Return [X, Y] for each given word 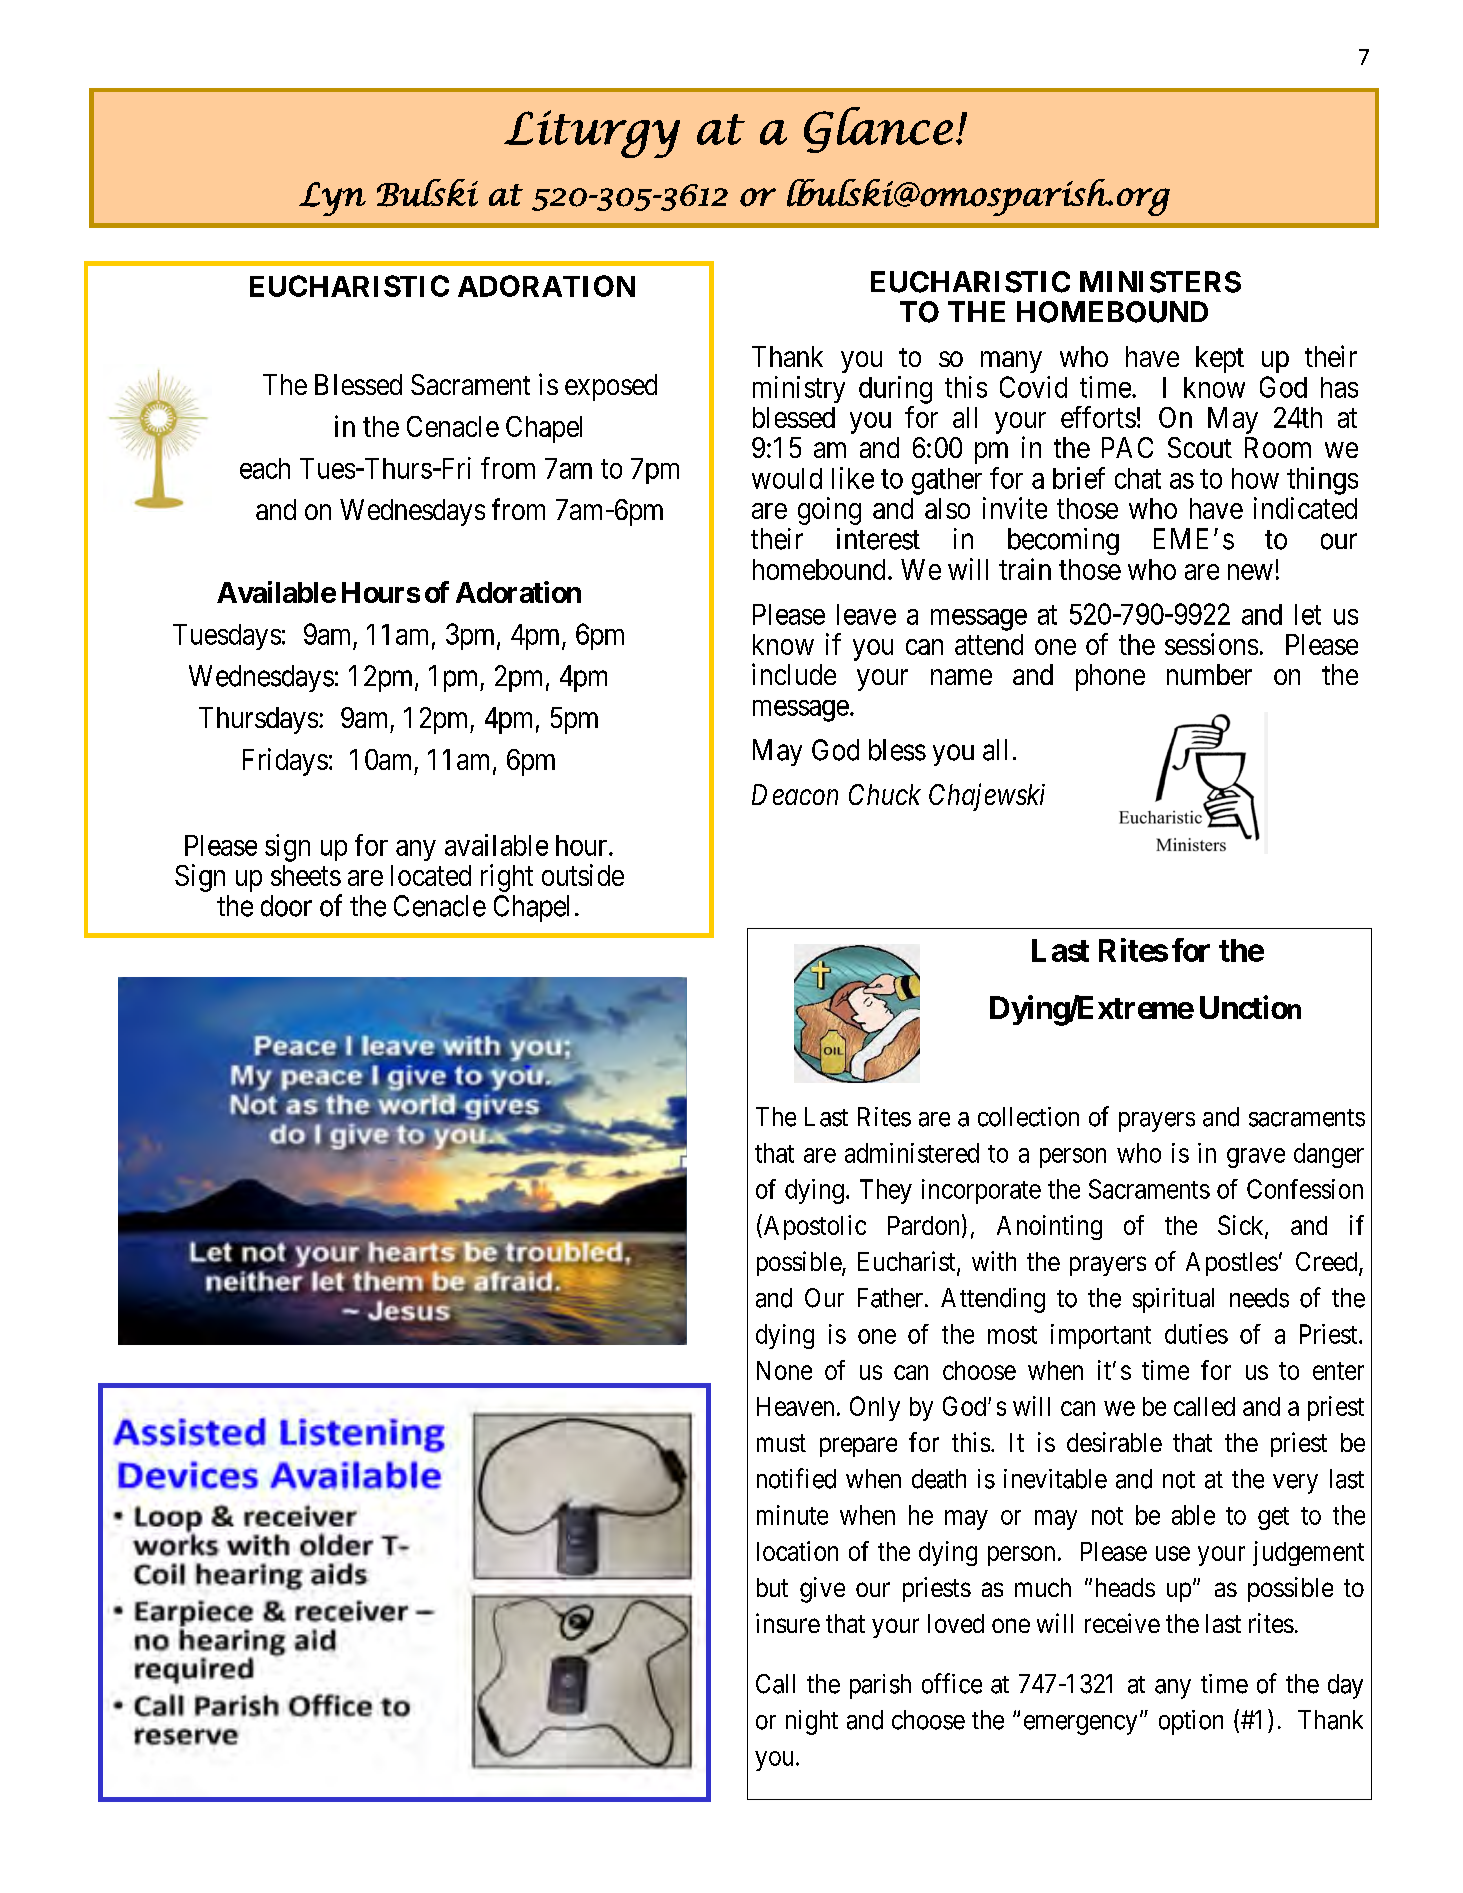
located [431, 875]
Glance [878, 130]
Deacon [795, 794]
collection [1028, 1117]
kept [1220, 359]
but [772, 1587]
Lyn [332, 199]
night [812, 1722]
